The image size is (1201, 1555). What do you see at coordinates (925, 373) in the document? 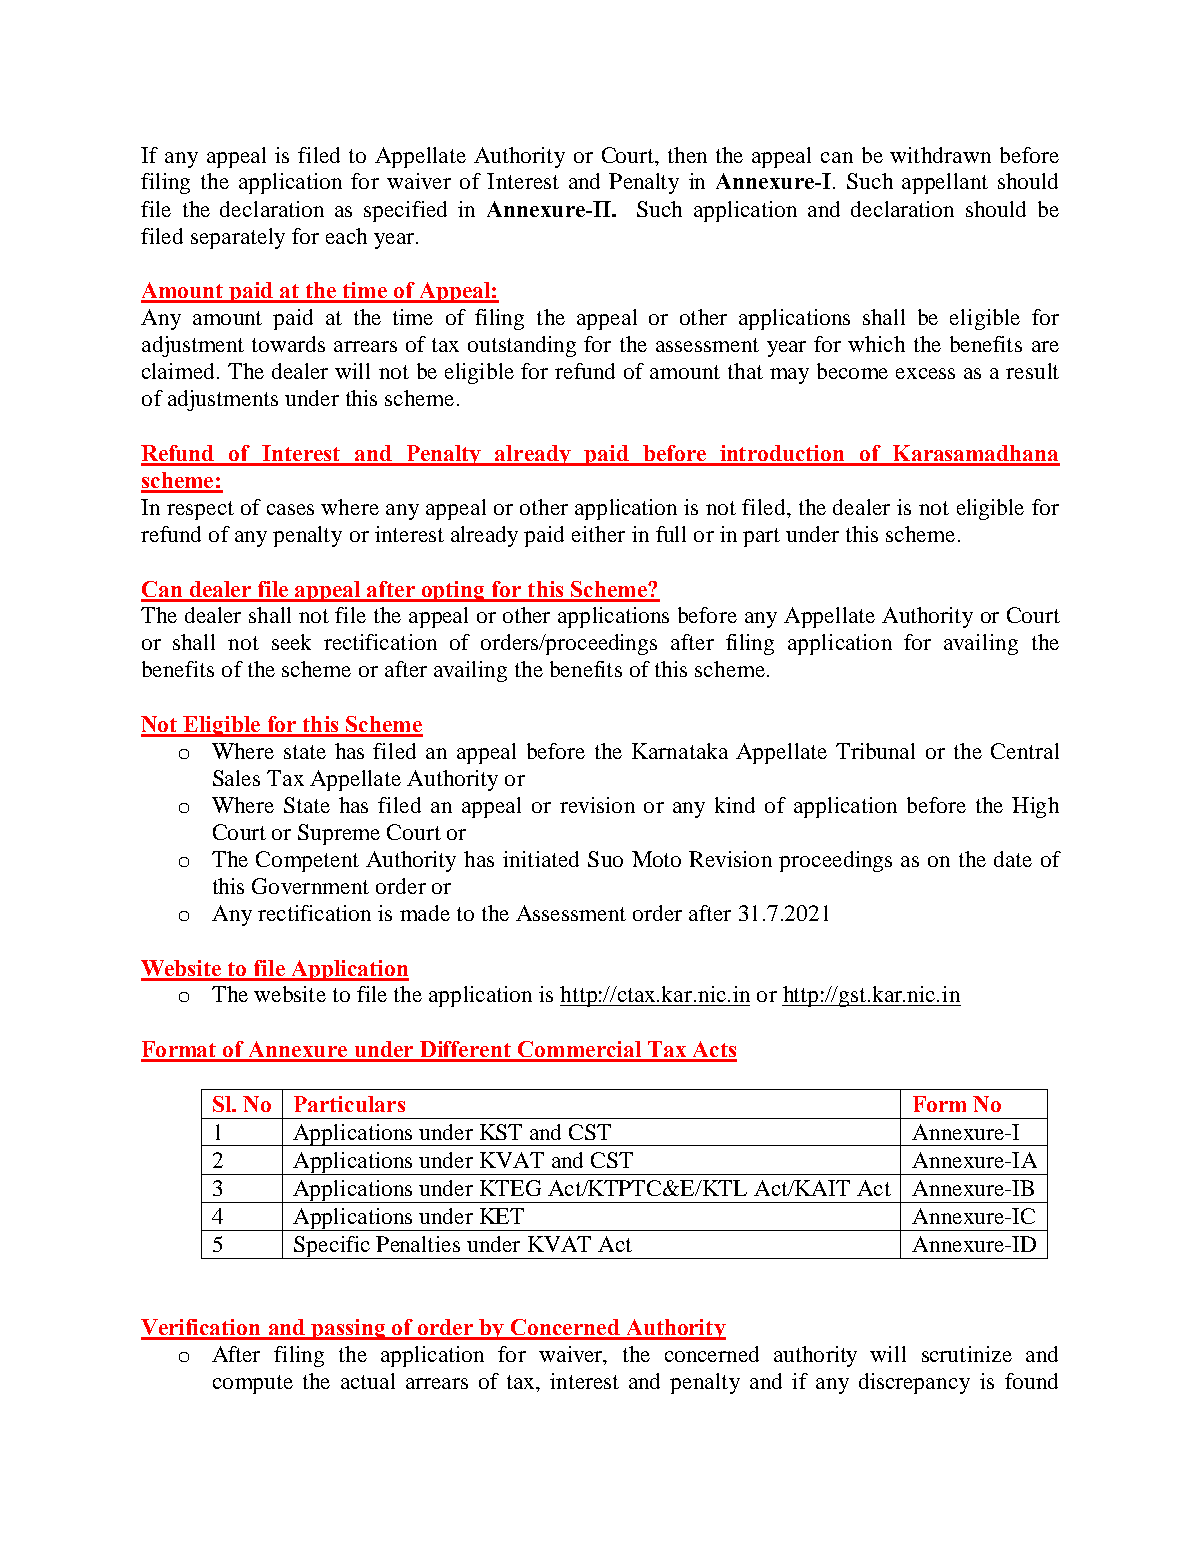
I see `excess` at bounding box center [925, 373].
